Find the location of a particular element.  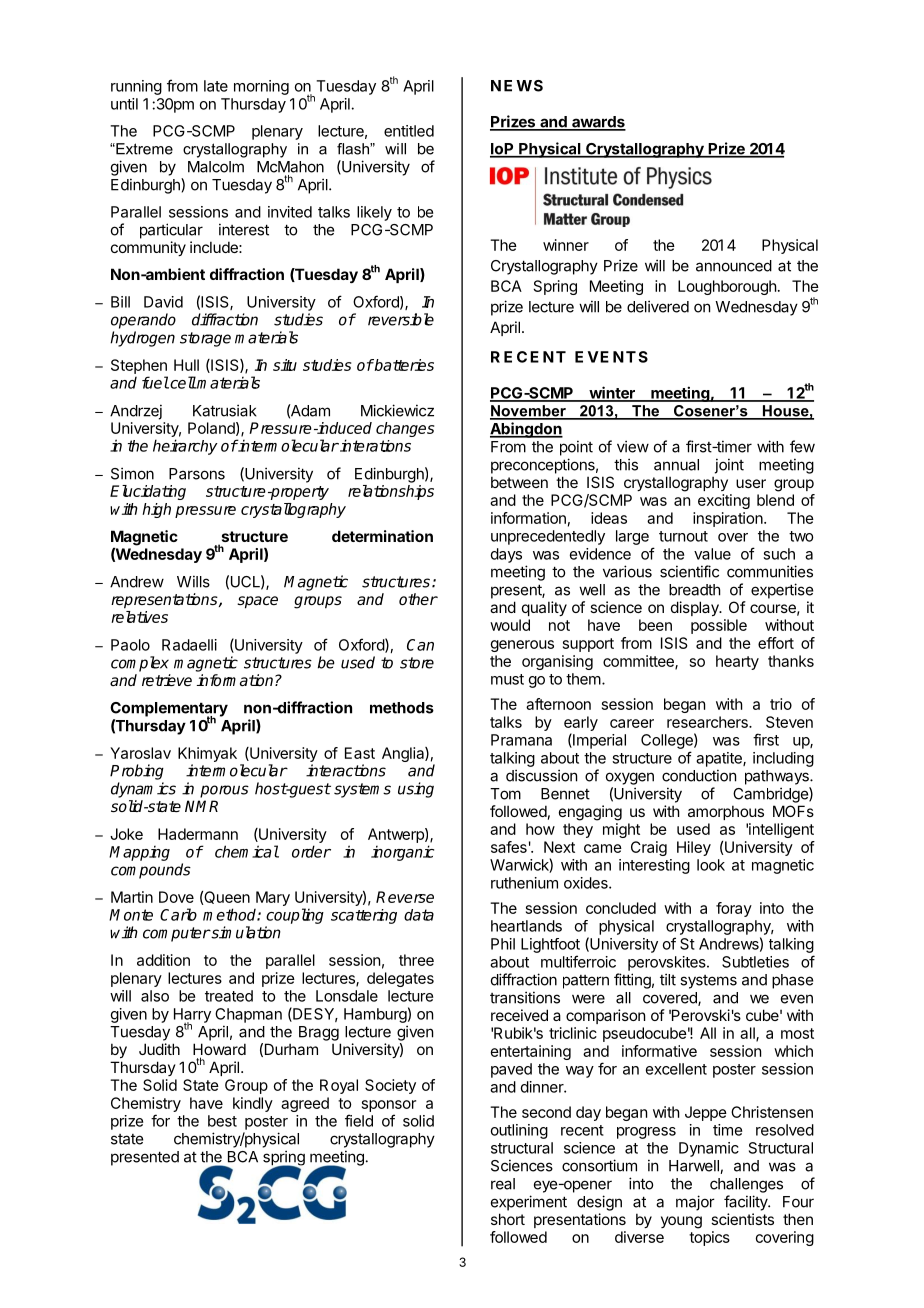

awards is located at coordinates (598, 123).
